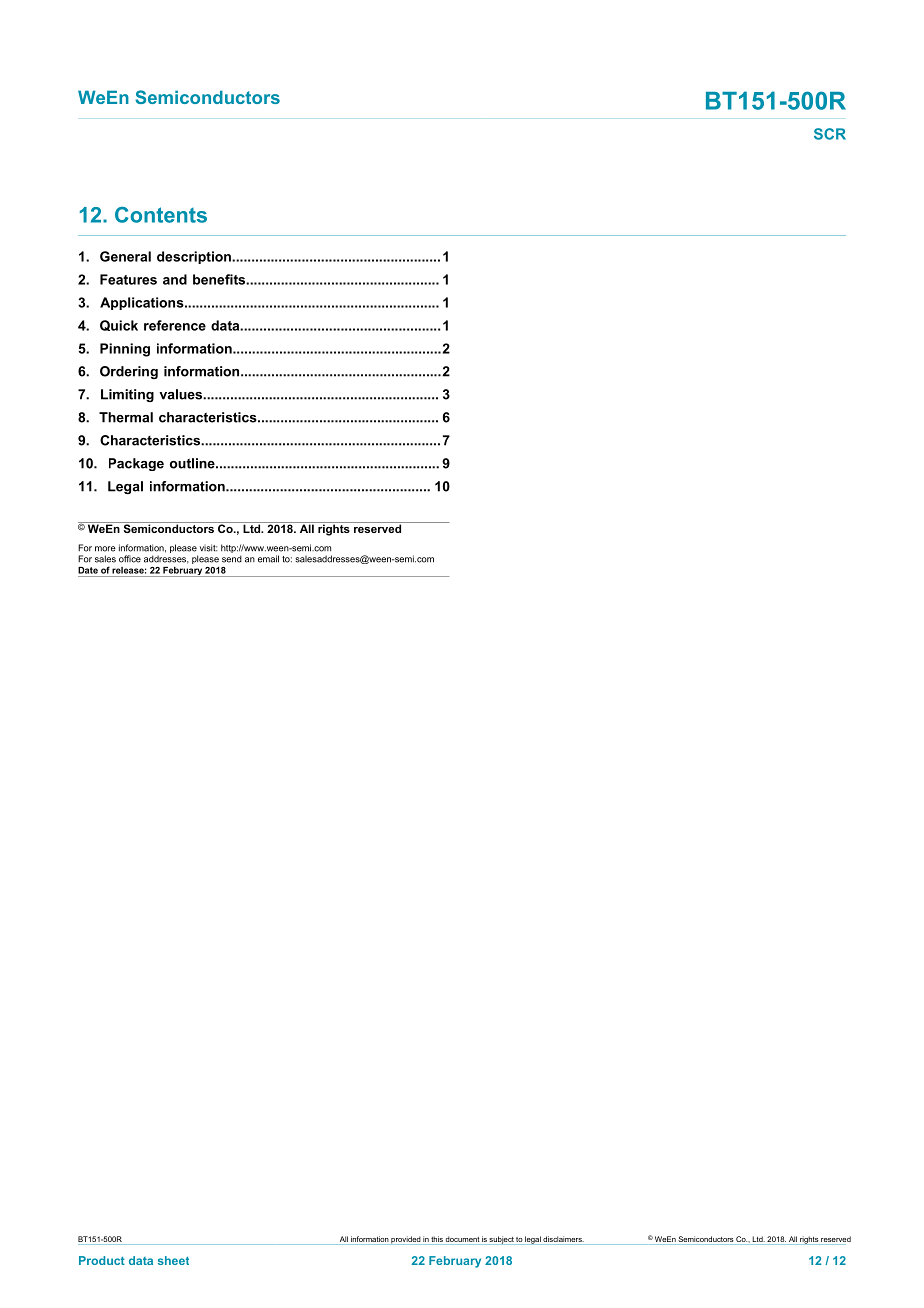 Image resolution: width=924 pixels, height=1308 pixels. I want to click on office, so click(130, 559).
